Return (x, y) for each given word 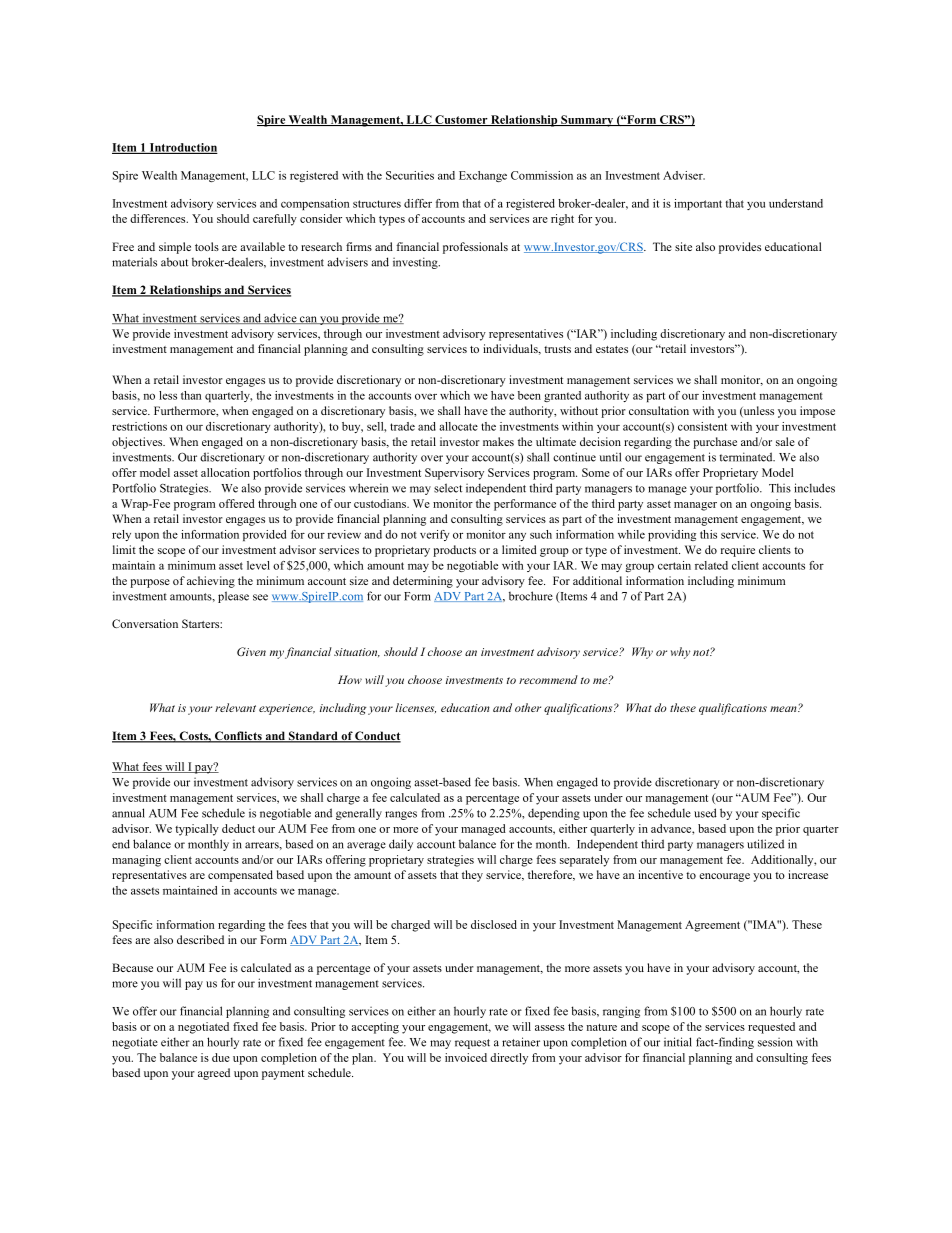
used (705, 813)
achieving (211, 582)
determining (423, 582)
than (191, 395)
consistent (702, 426)
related (711, 565)
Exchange (483, 176)
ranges (401, 815)
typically (197, 830)
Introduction (182, 148)
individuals (511, 349)
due (221, 1057)
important (698, 204)
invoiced (466, 1057)
